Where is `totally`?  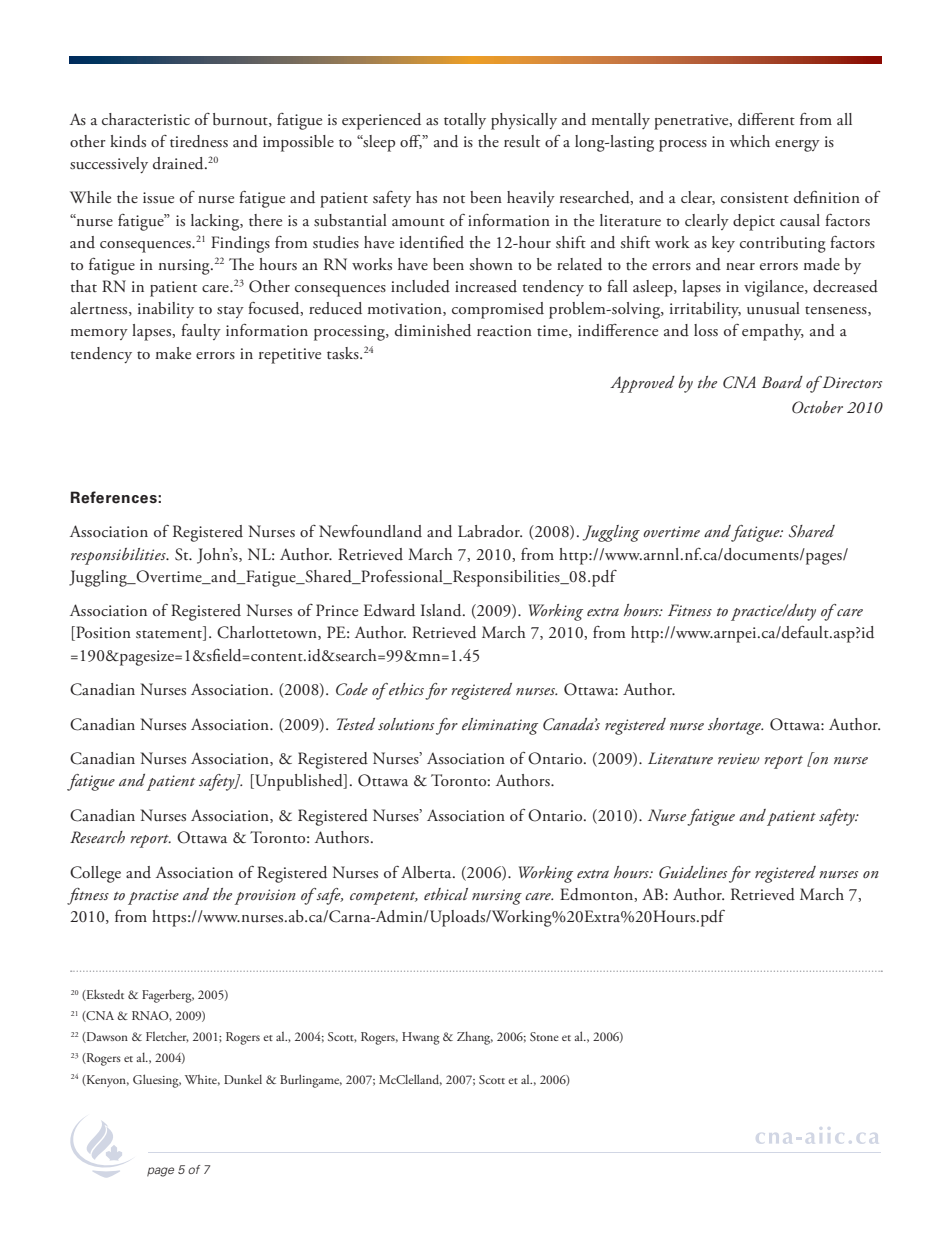
totally is located at coordinates (465, 121).
